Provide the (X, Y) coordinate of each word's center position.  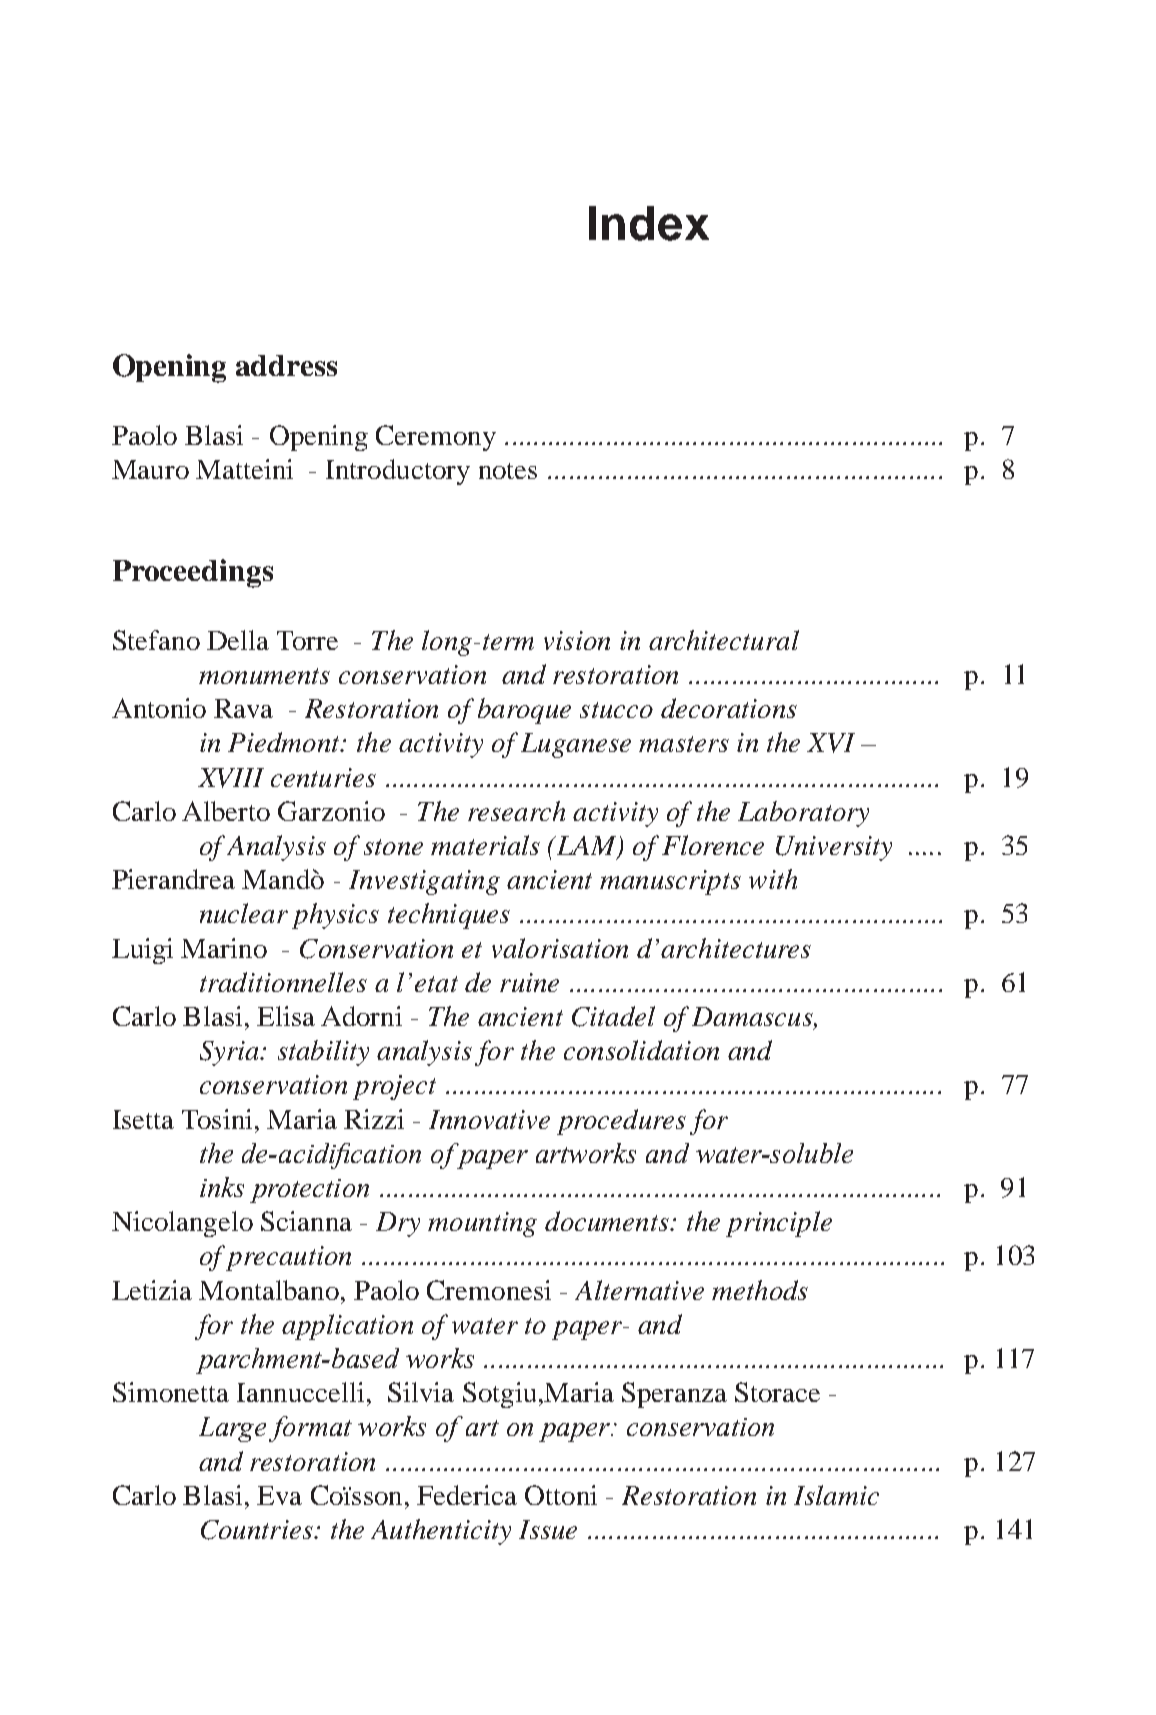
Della (238, 640)
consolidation (641, 1050)
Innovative (489, 1119)
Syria (231, 1053)
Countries (258, 1530)
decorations (729, 708)
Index (649, 223)
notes (508, 471)
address (286, 365)
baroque (524, 711)
